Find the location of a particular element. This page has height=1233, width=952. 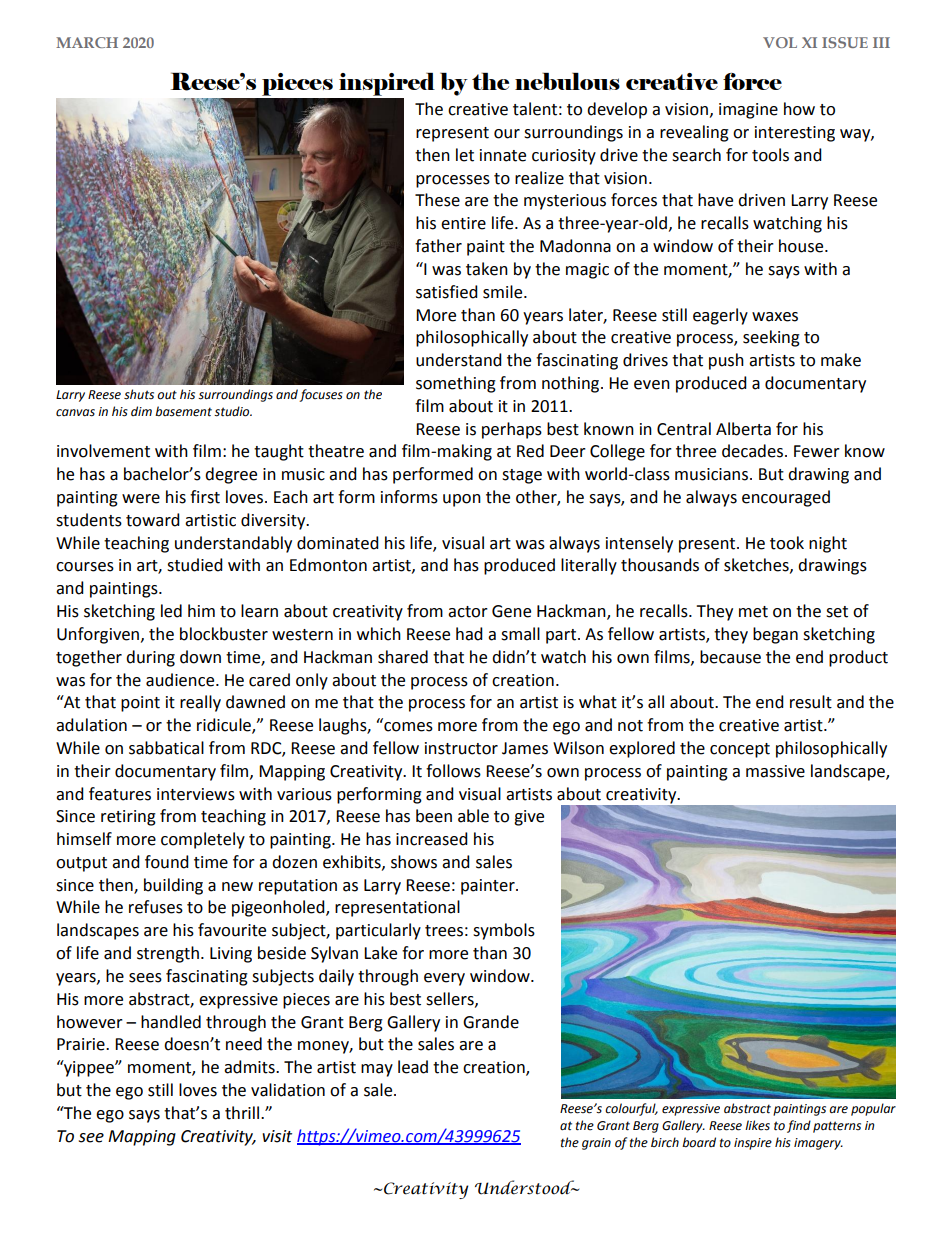

imagine is located at coordinates (748, 111).
